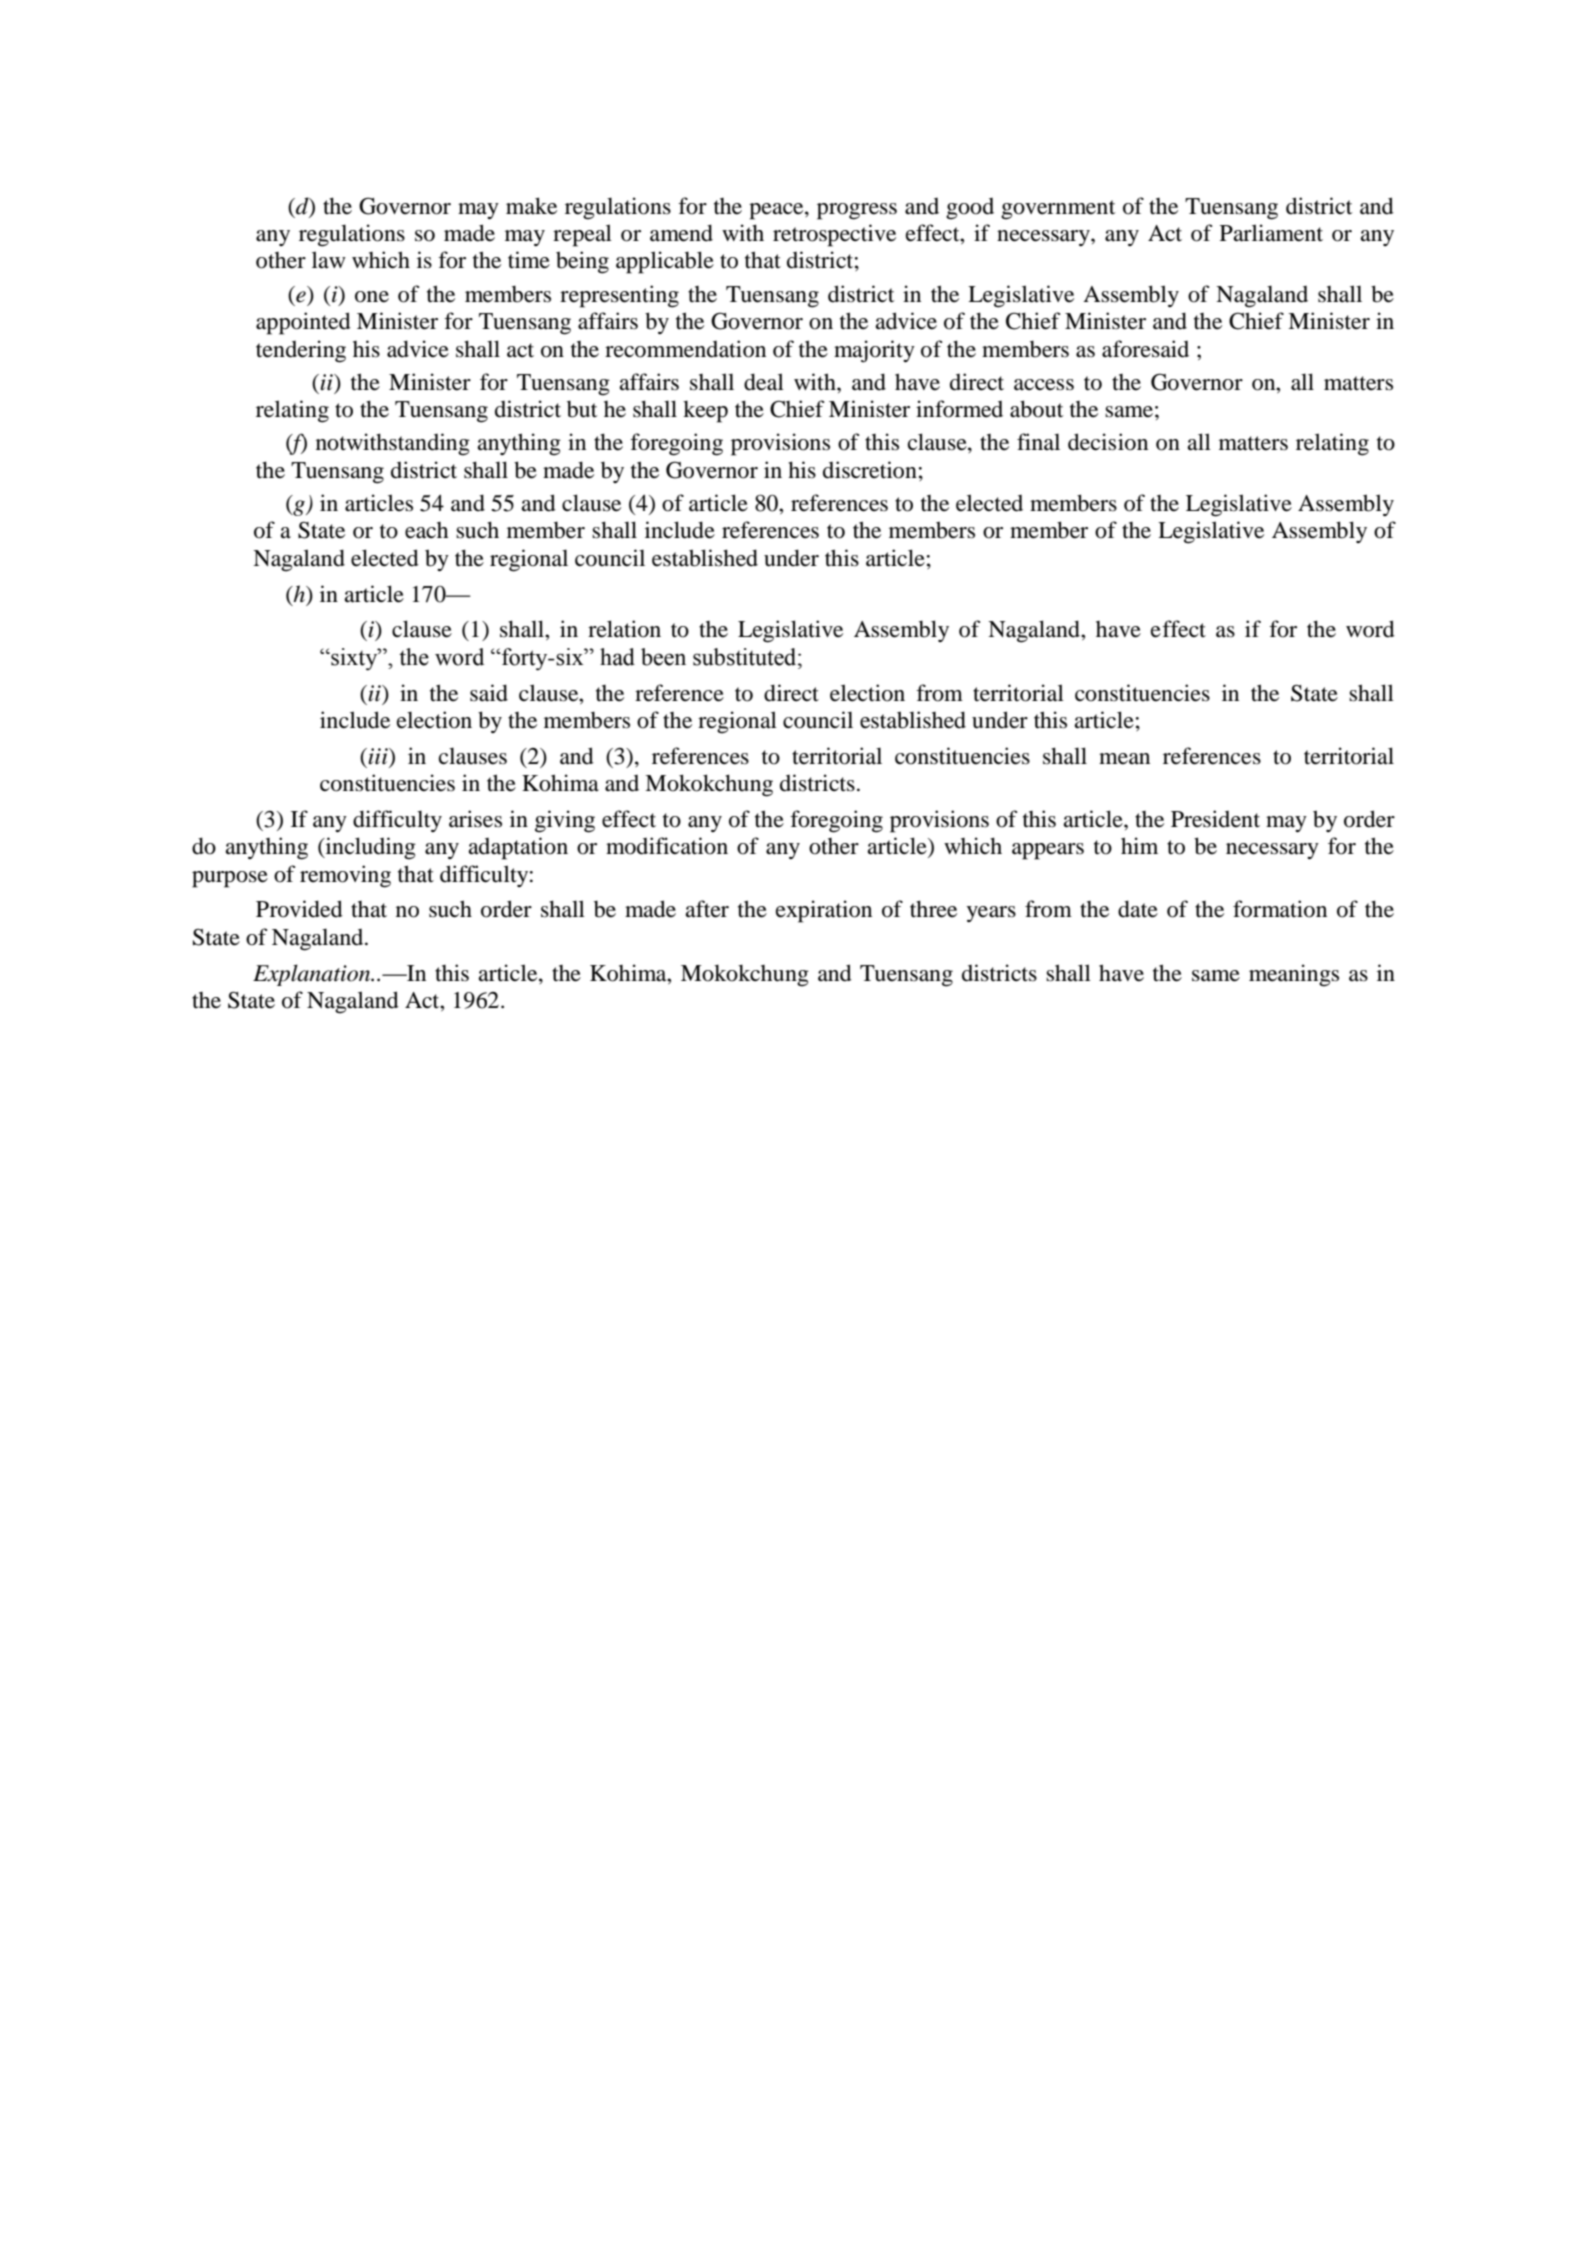 This screenshot has width=1587, height=2244. Describe the element at coordinates (777, 211) in the screenshot. I see `peace` at that location.
